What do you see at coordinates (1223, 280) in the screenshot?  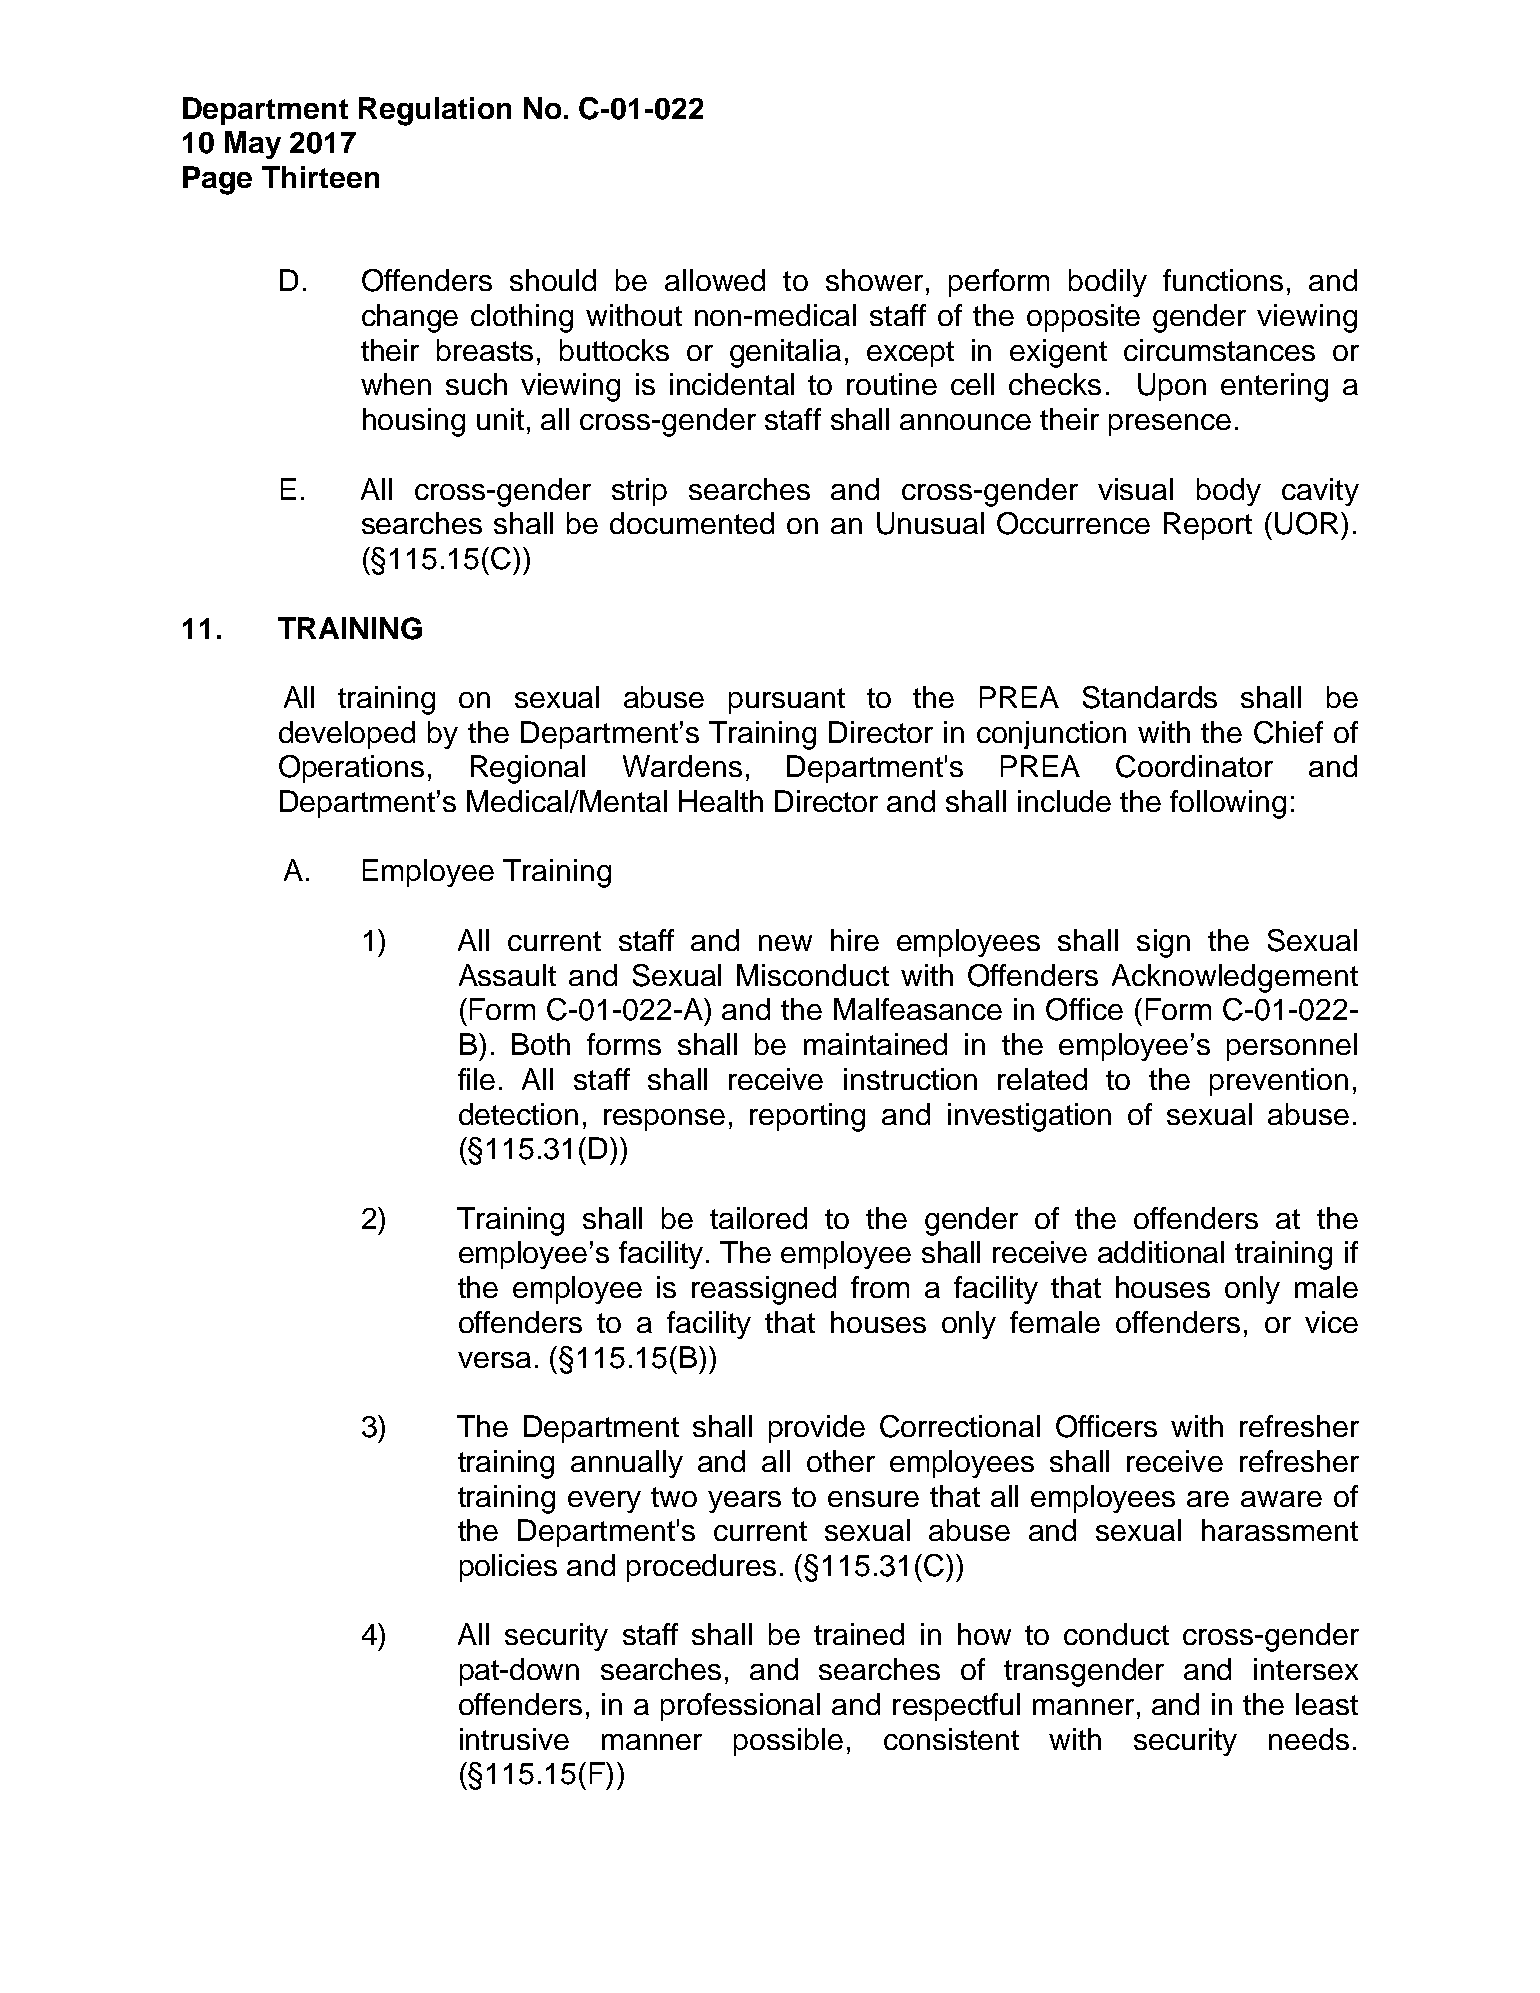 I see `functions` at bounding box center [1223, 280].
